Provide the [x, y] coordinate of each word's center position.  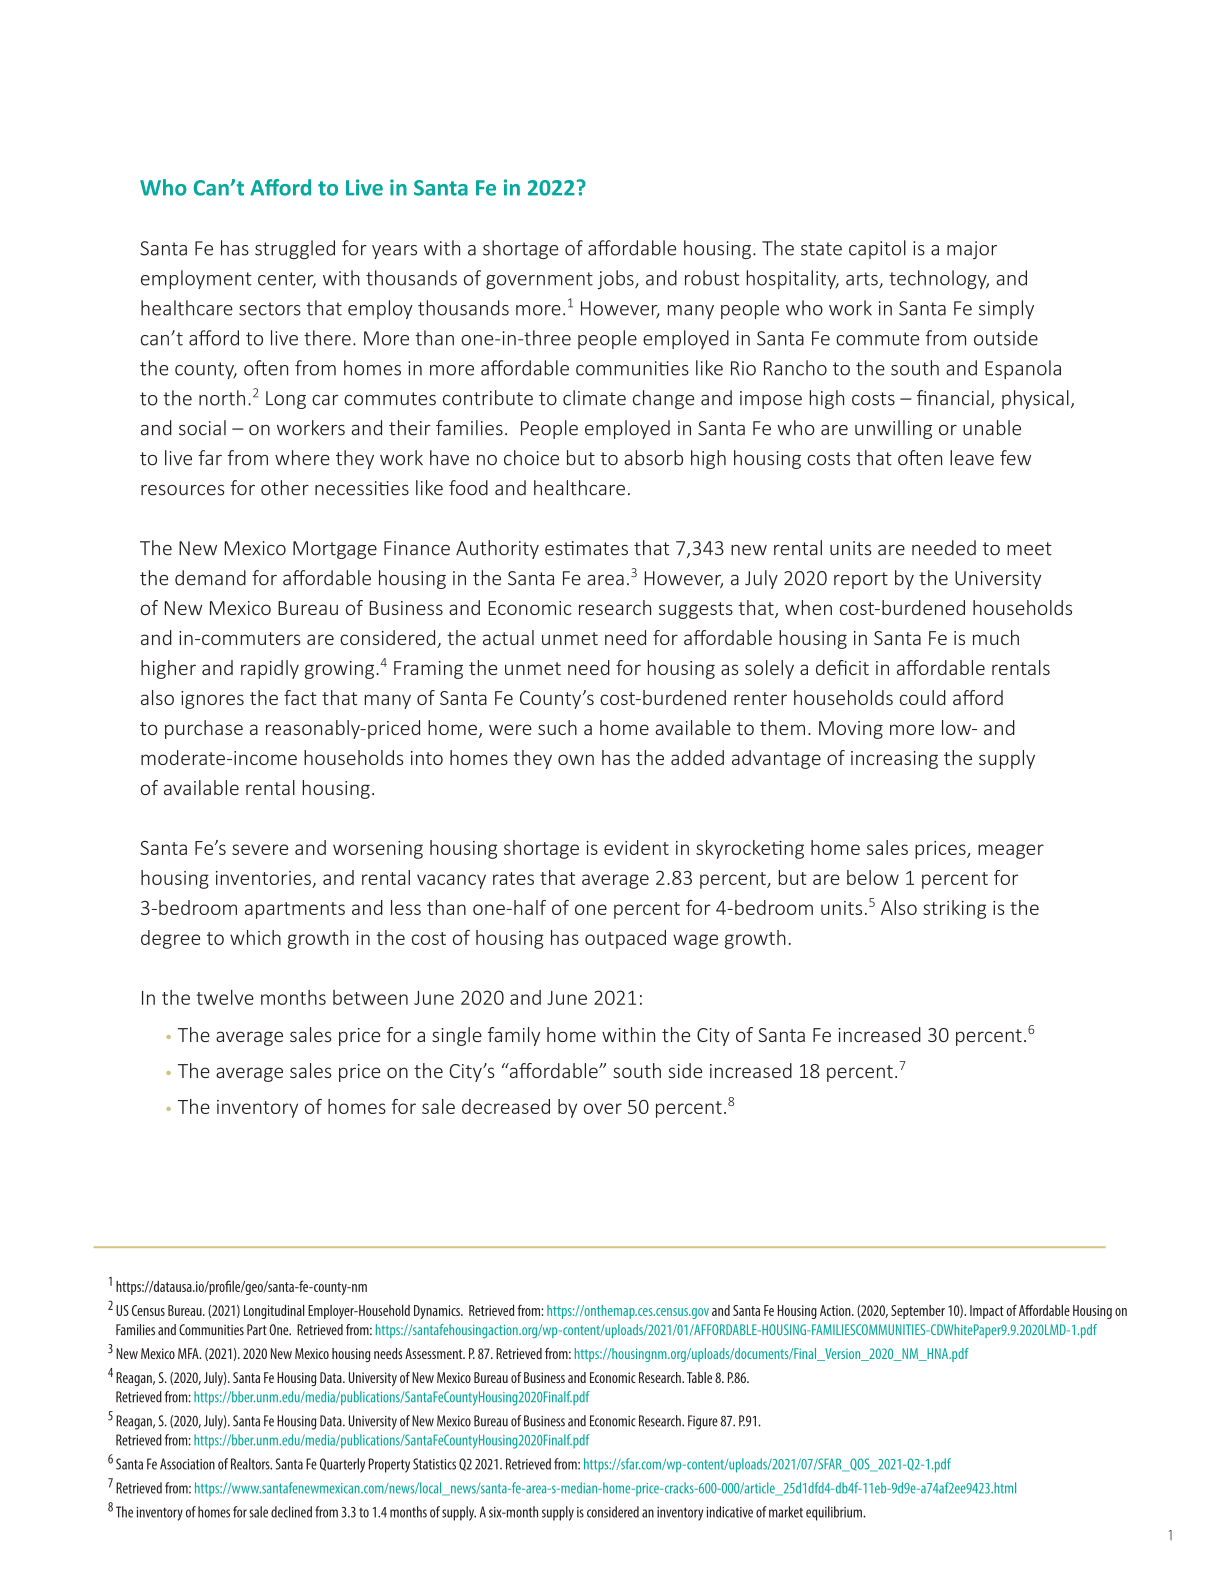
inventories [264, 879]
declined [291, 1512]
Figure [703, 1422]
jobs [617, 279]
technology [939, 279]
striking [954, 909]
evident [636, 847]
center [287, 280]
